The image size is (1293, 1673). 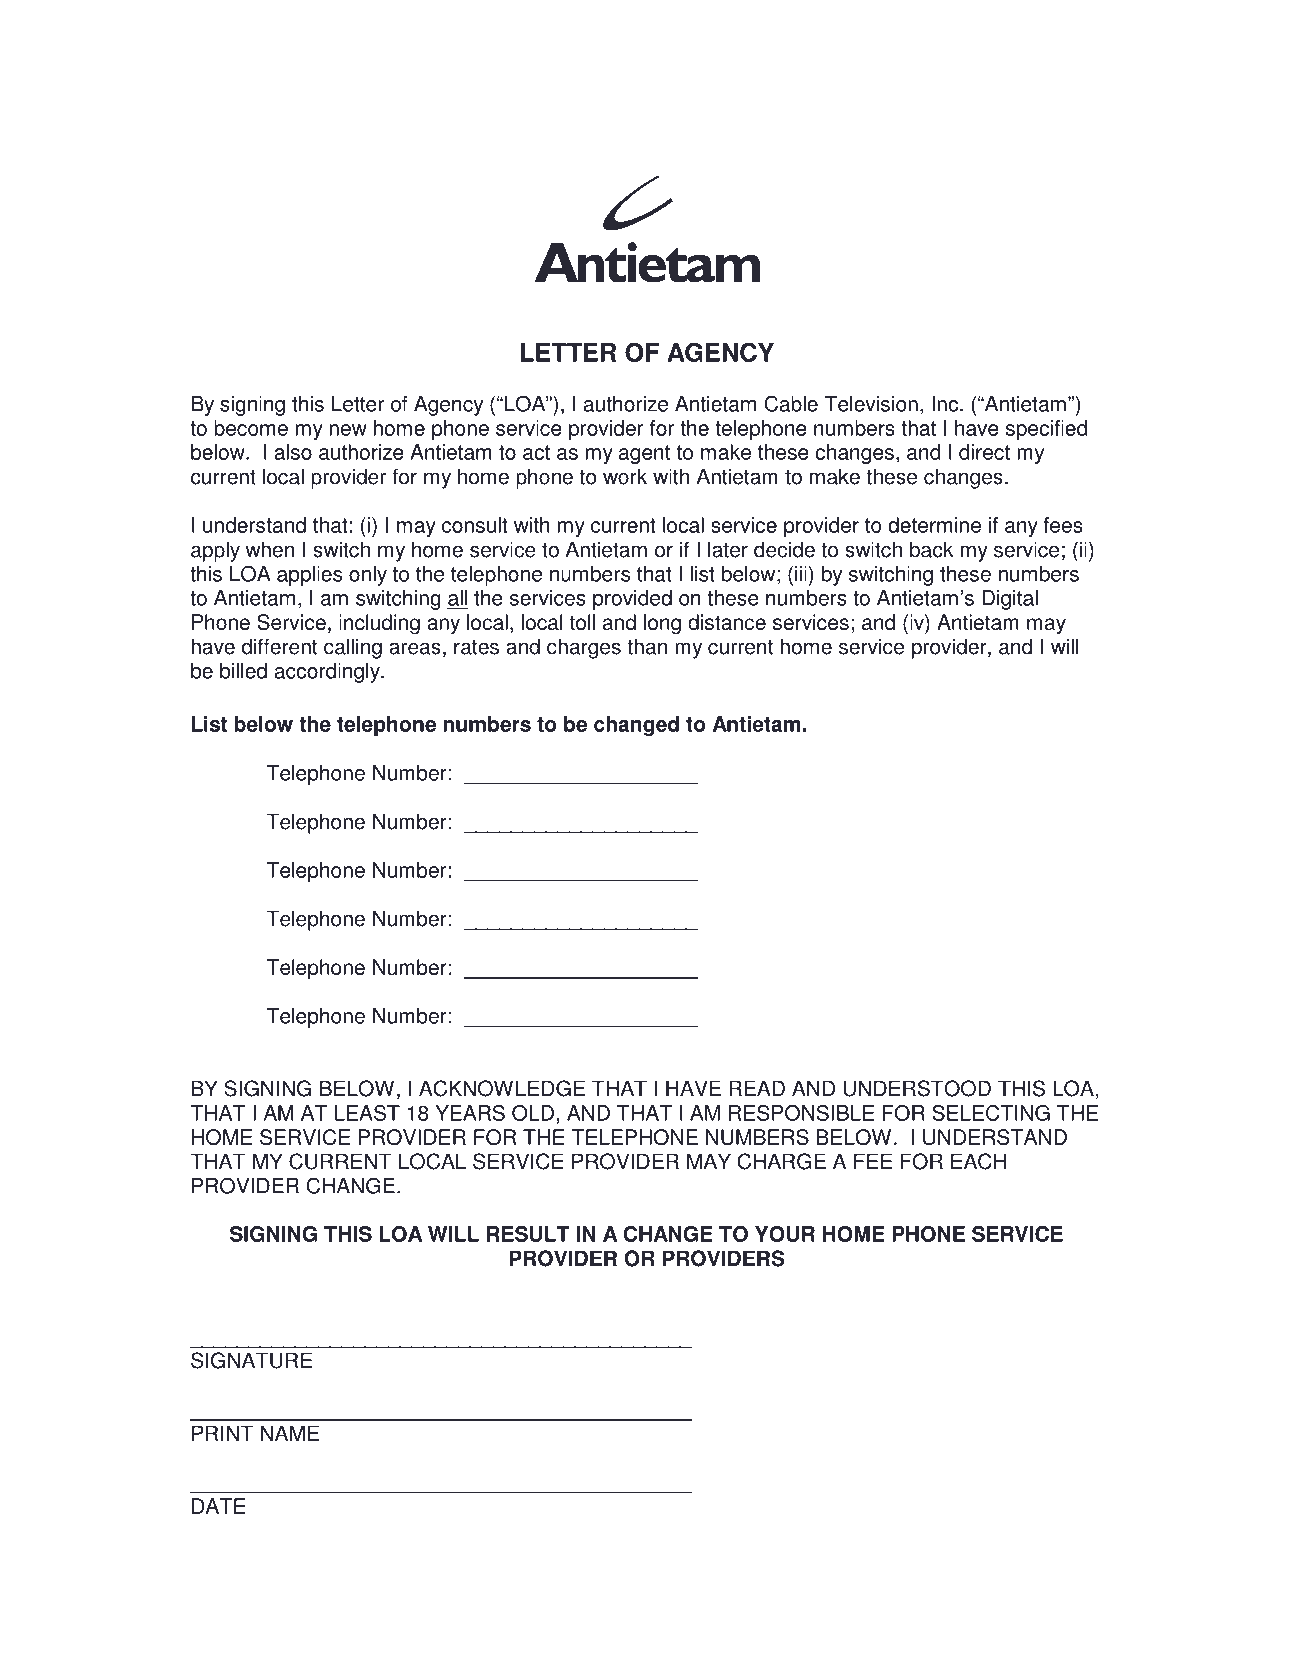 I want to click on RESULT, so click(x=528, y=1234).
